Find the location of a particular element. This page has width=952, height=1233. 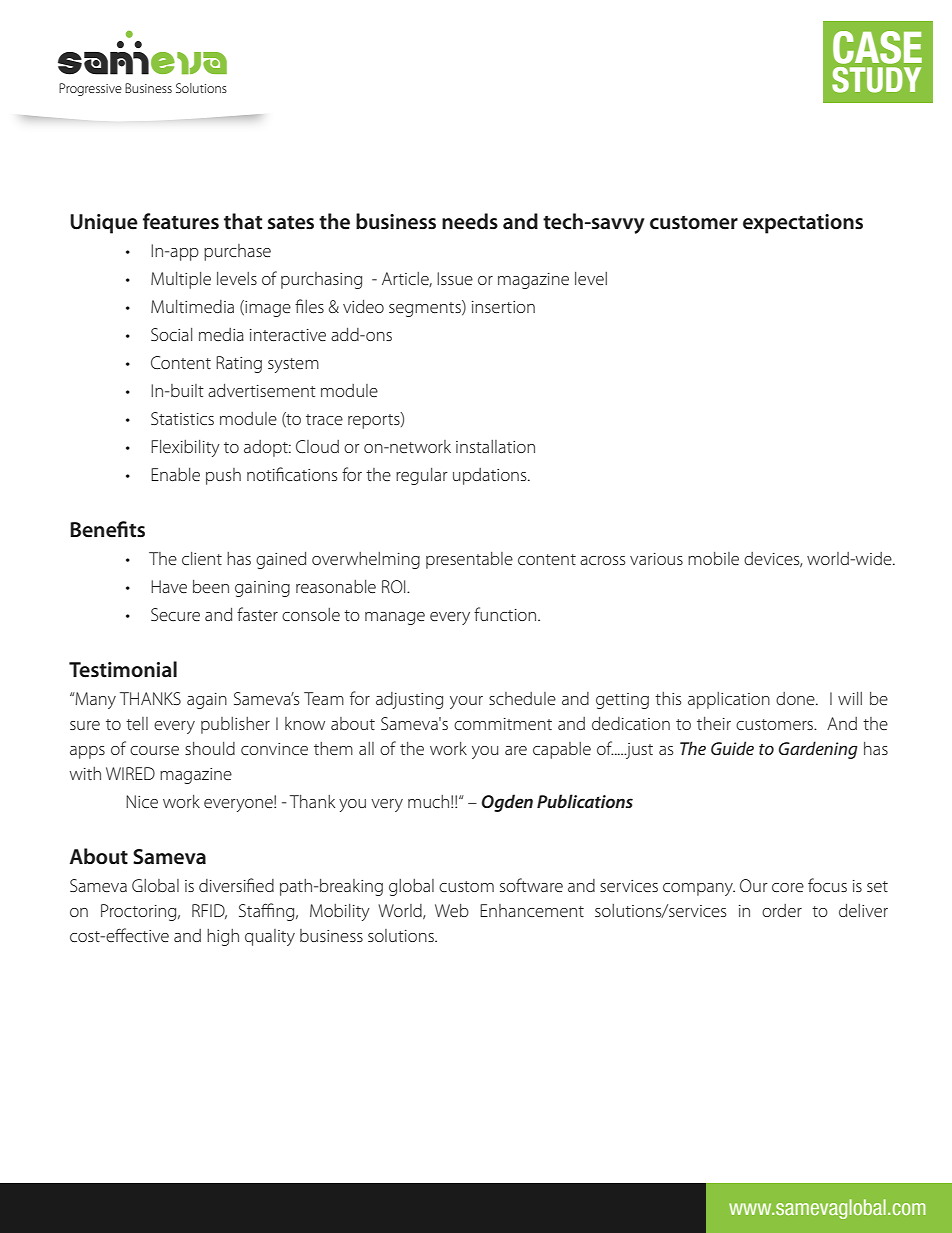

Progressive is located at coordinates (90, 89).
